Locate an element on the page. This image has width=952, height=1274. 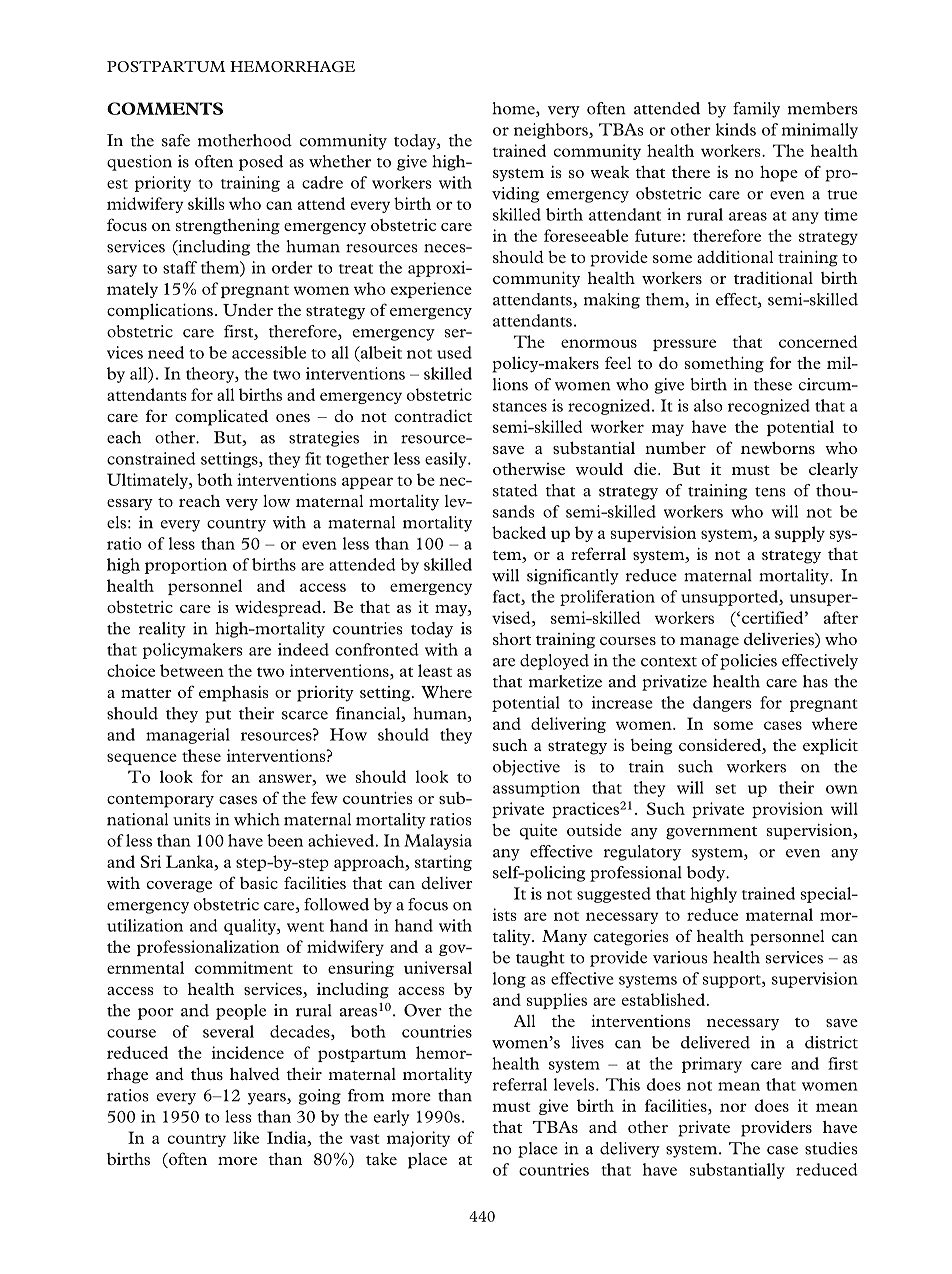
put is located at coordinates (218, 716).
